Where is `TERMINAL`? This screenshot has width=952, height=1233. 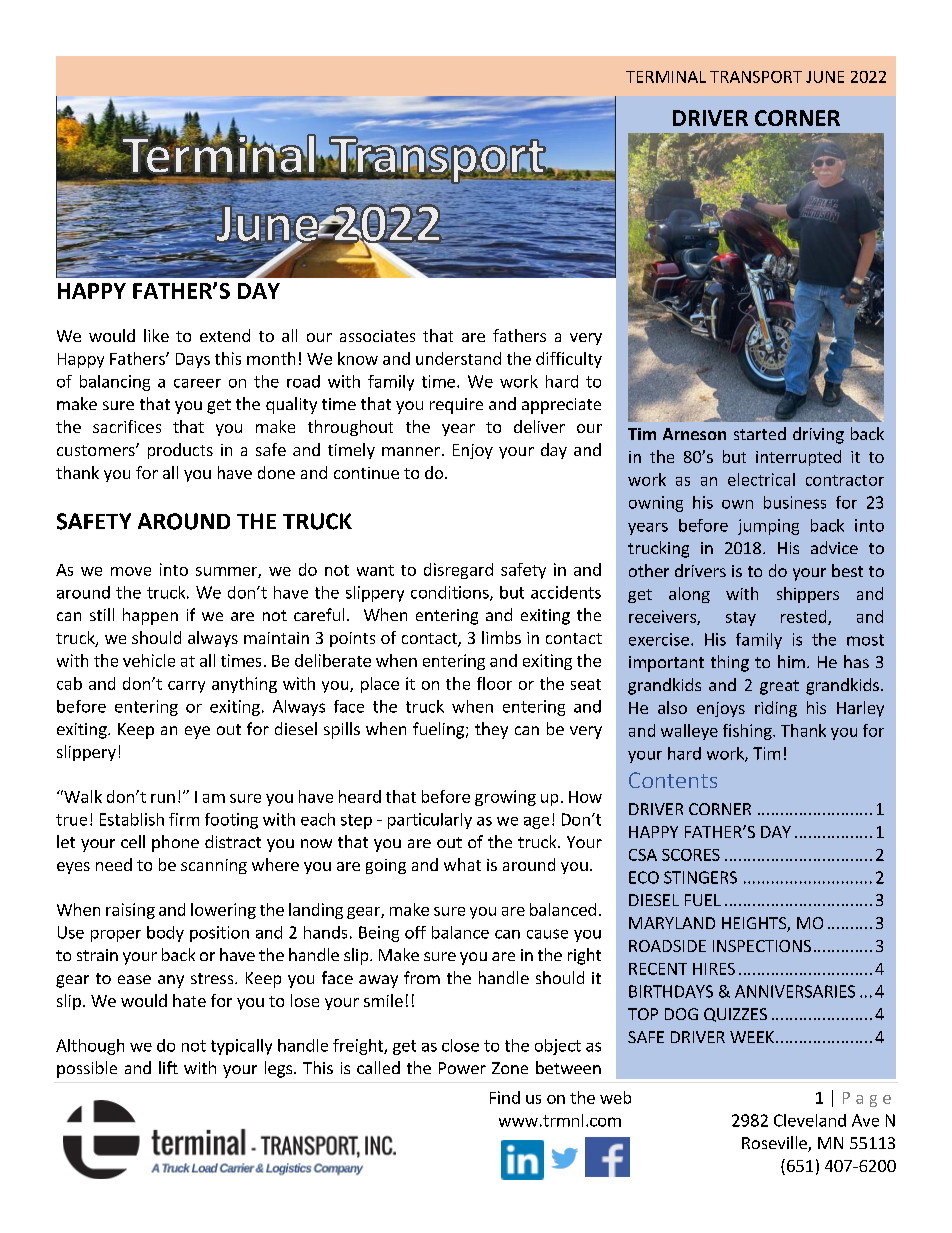 TERMINAL is located at coordinates (666, 77).
